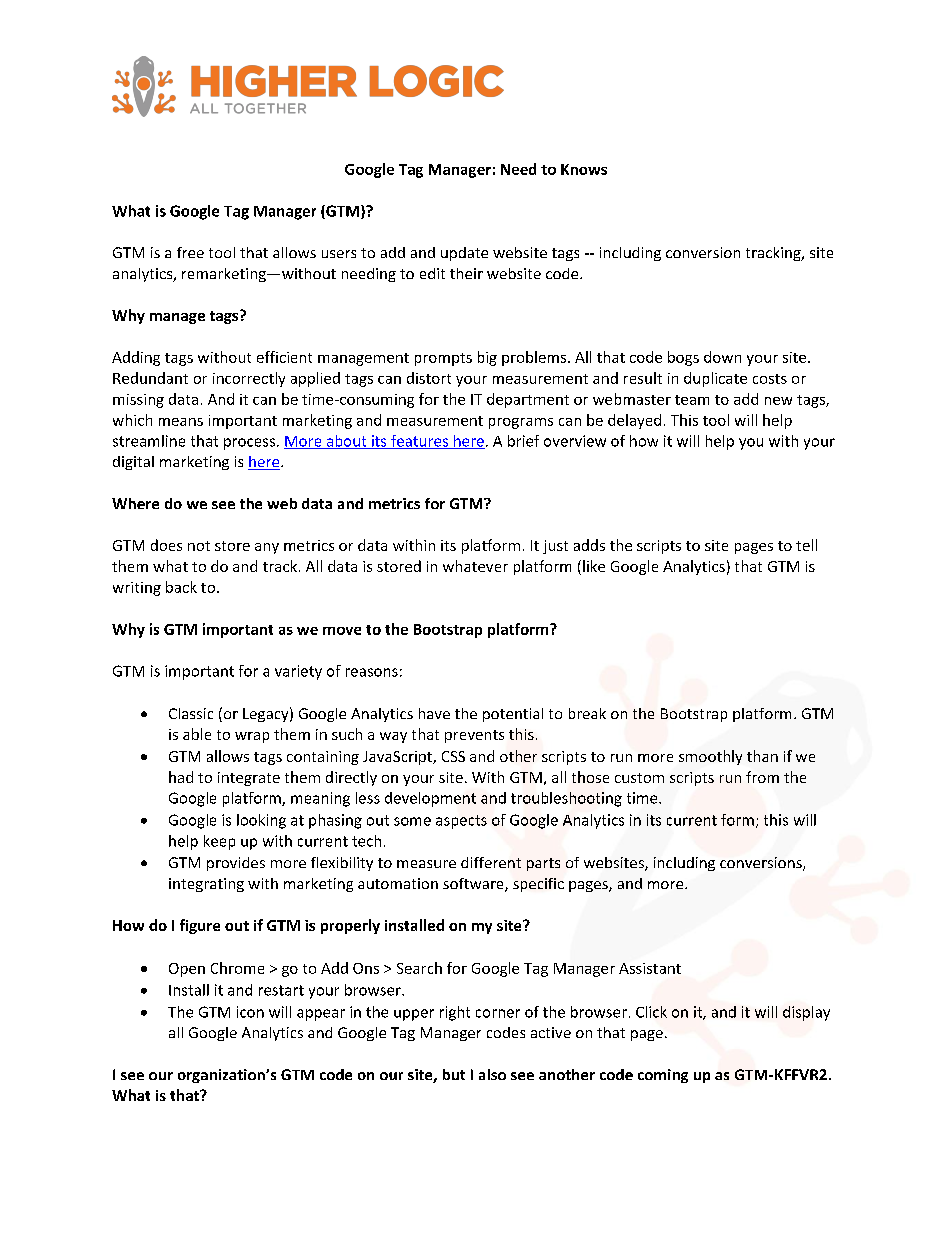  What do you see at coordinates (806, 545) in the document?
I see `tell` at bounding box center [806, 545].
